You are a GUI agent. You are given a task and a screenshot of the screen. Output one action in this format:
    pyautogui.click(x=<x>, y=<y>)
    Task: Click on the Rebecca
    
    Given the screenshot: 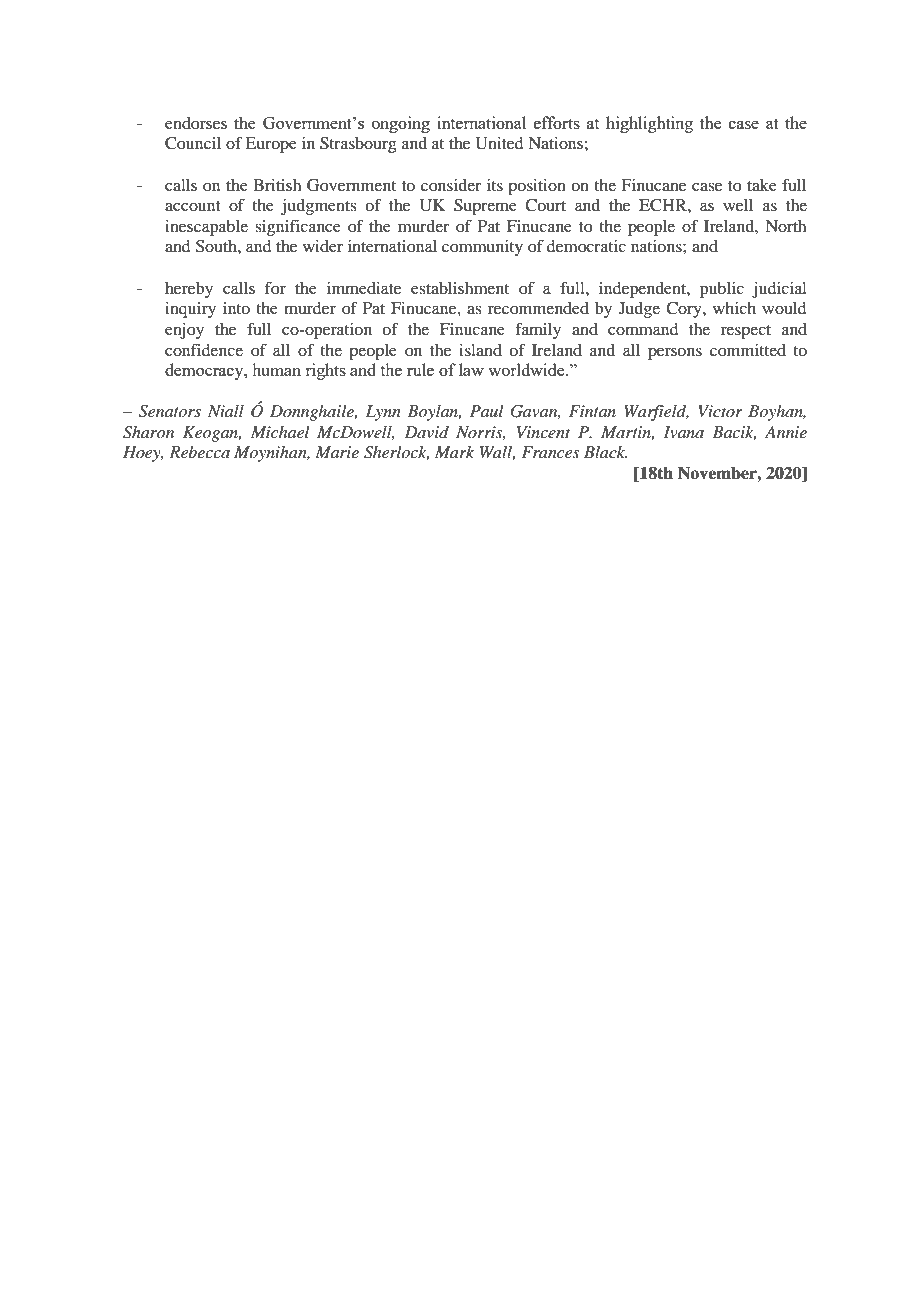 What is the action you would take?
    pyautogui.click(x=199, y=452)
